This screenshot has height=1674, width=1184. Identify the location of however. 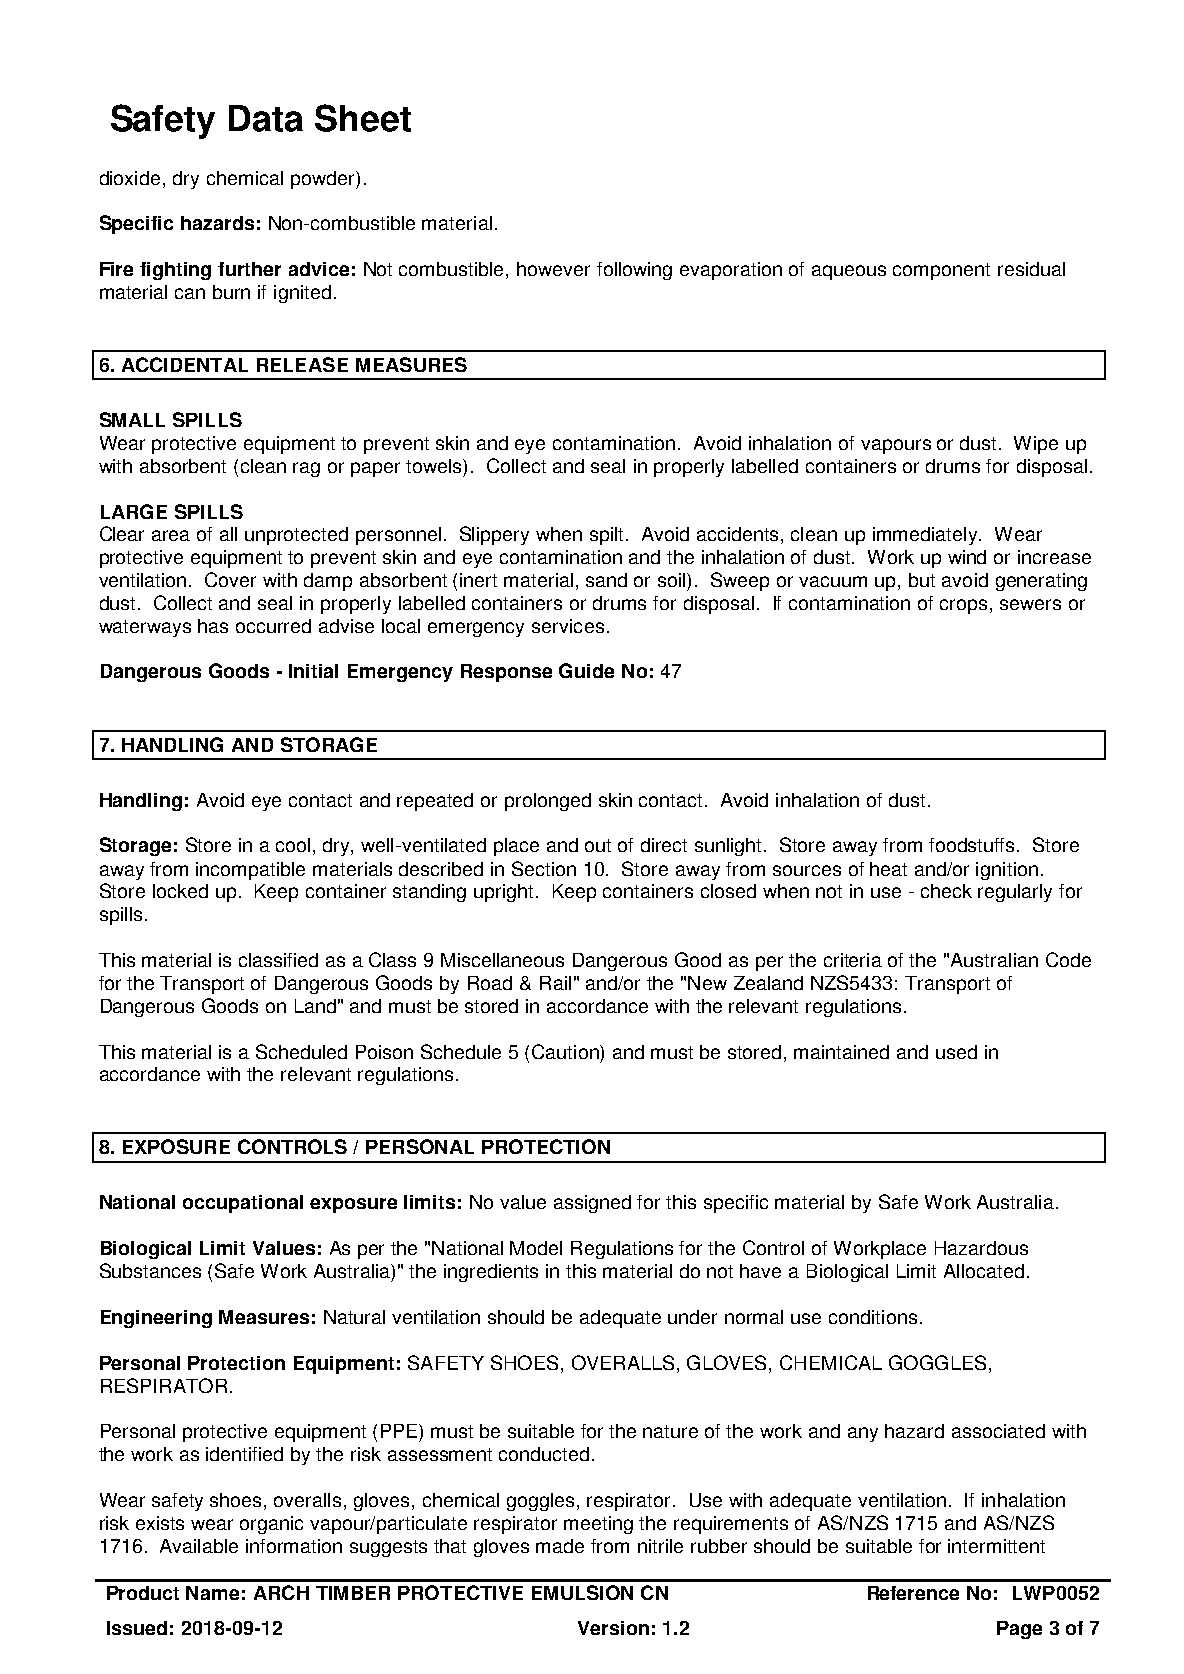
(553, 269).
